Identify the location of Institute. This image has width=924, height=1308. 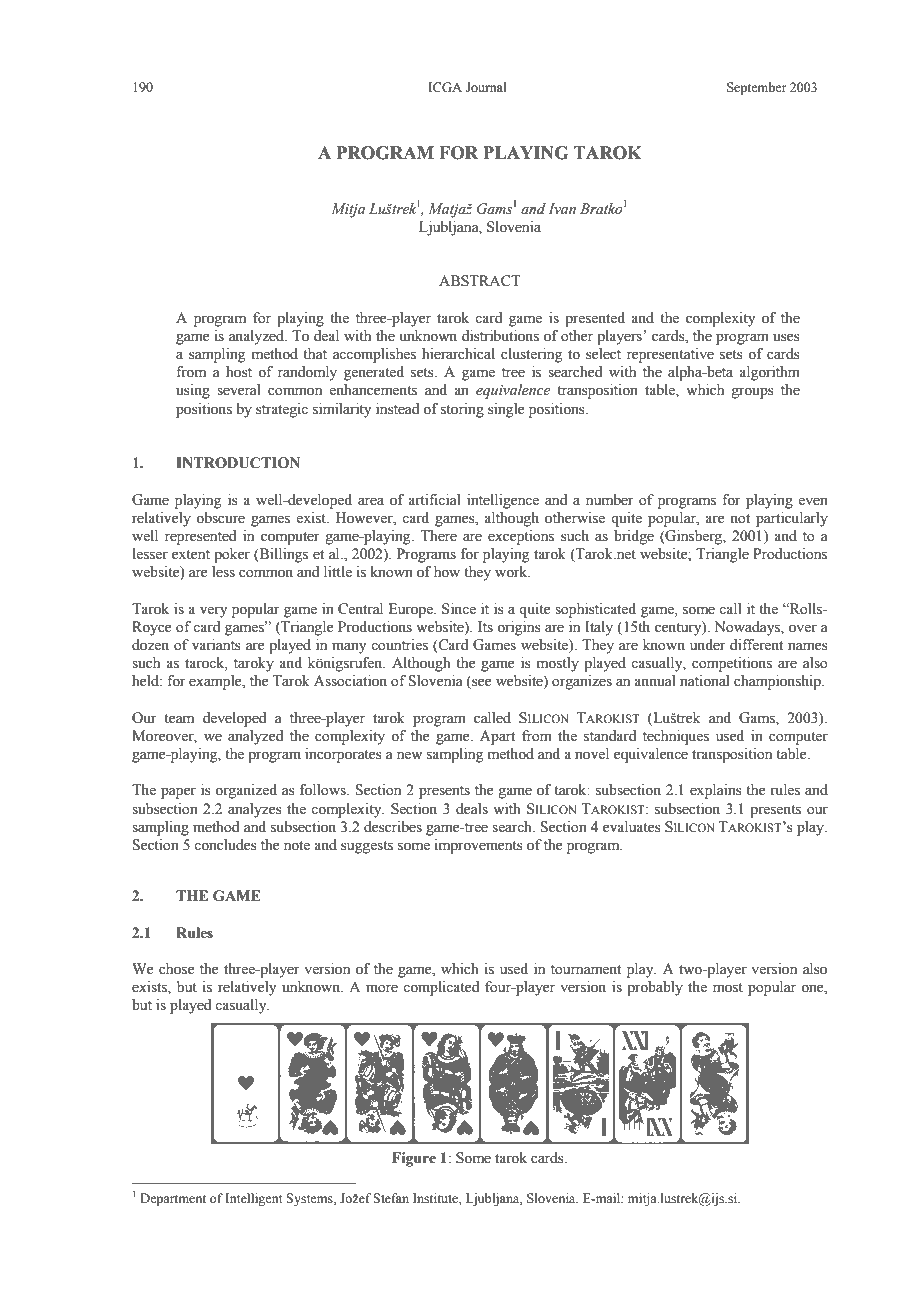
(436, 1198).
